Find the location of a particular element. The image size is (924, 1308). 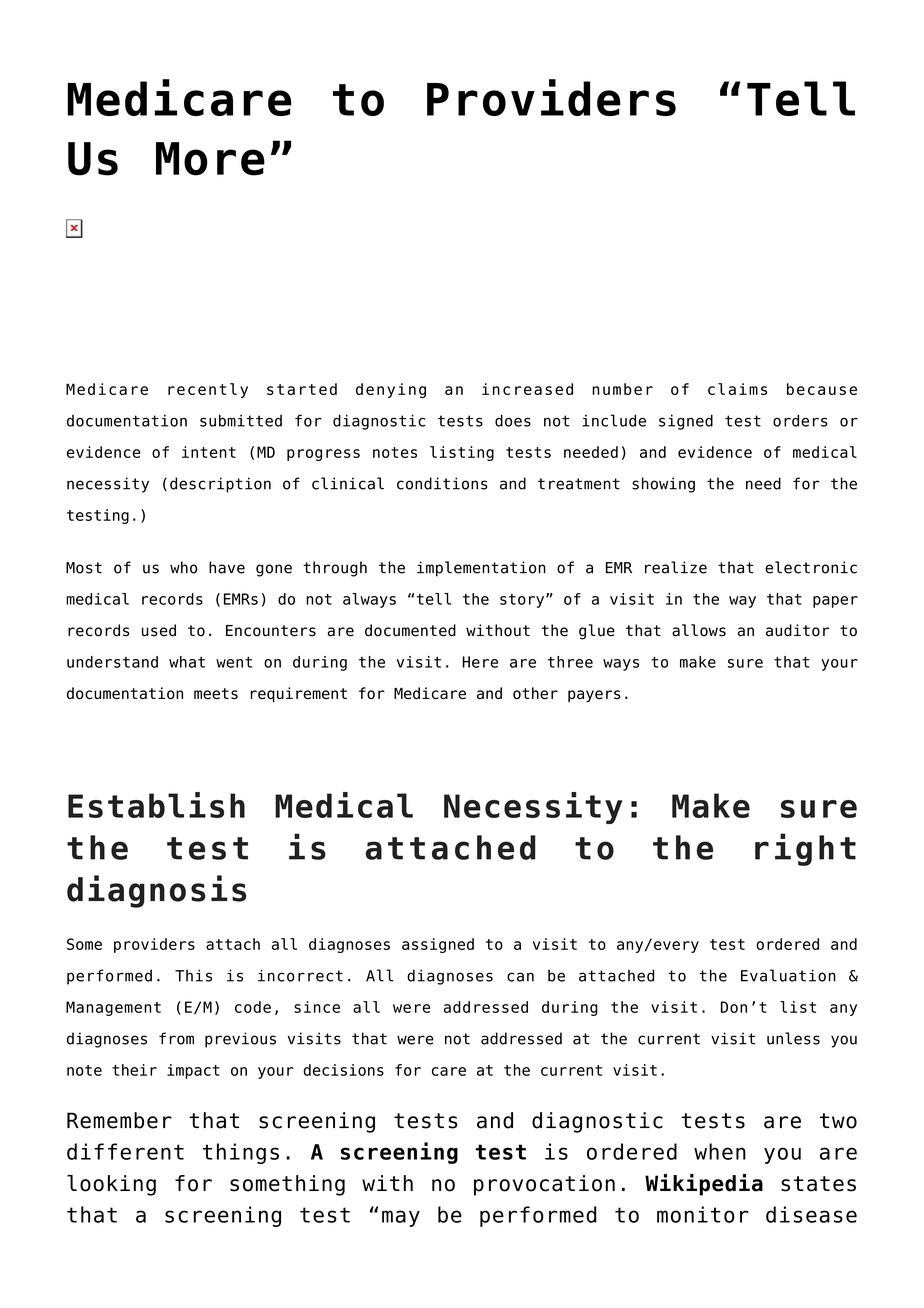

may is located at coordinates (401, 1218).
